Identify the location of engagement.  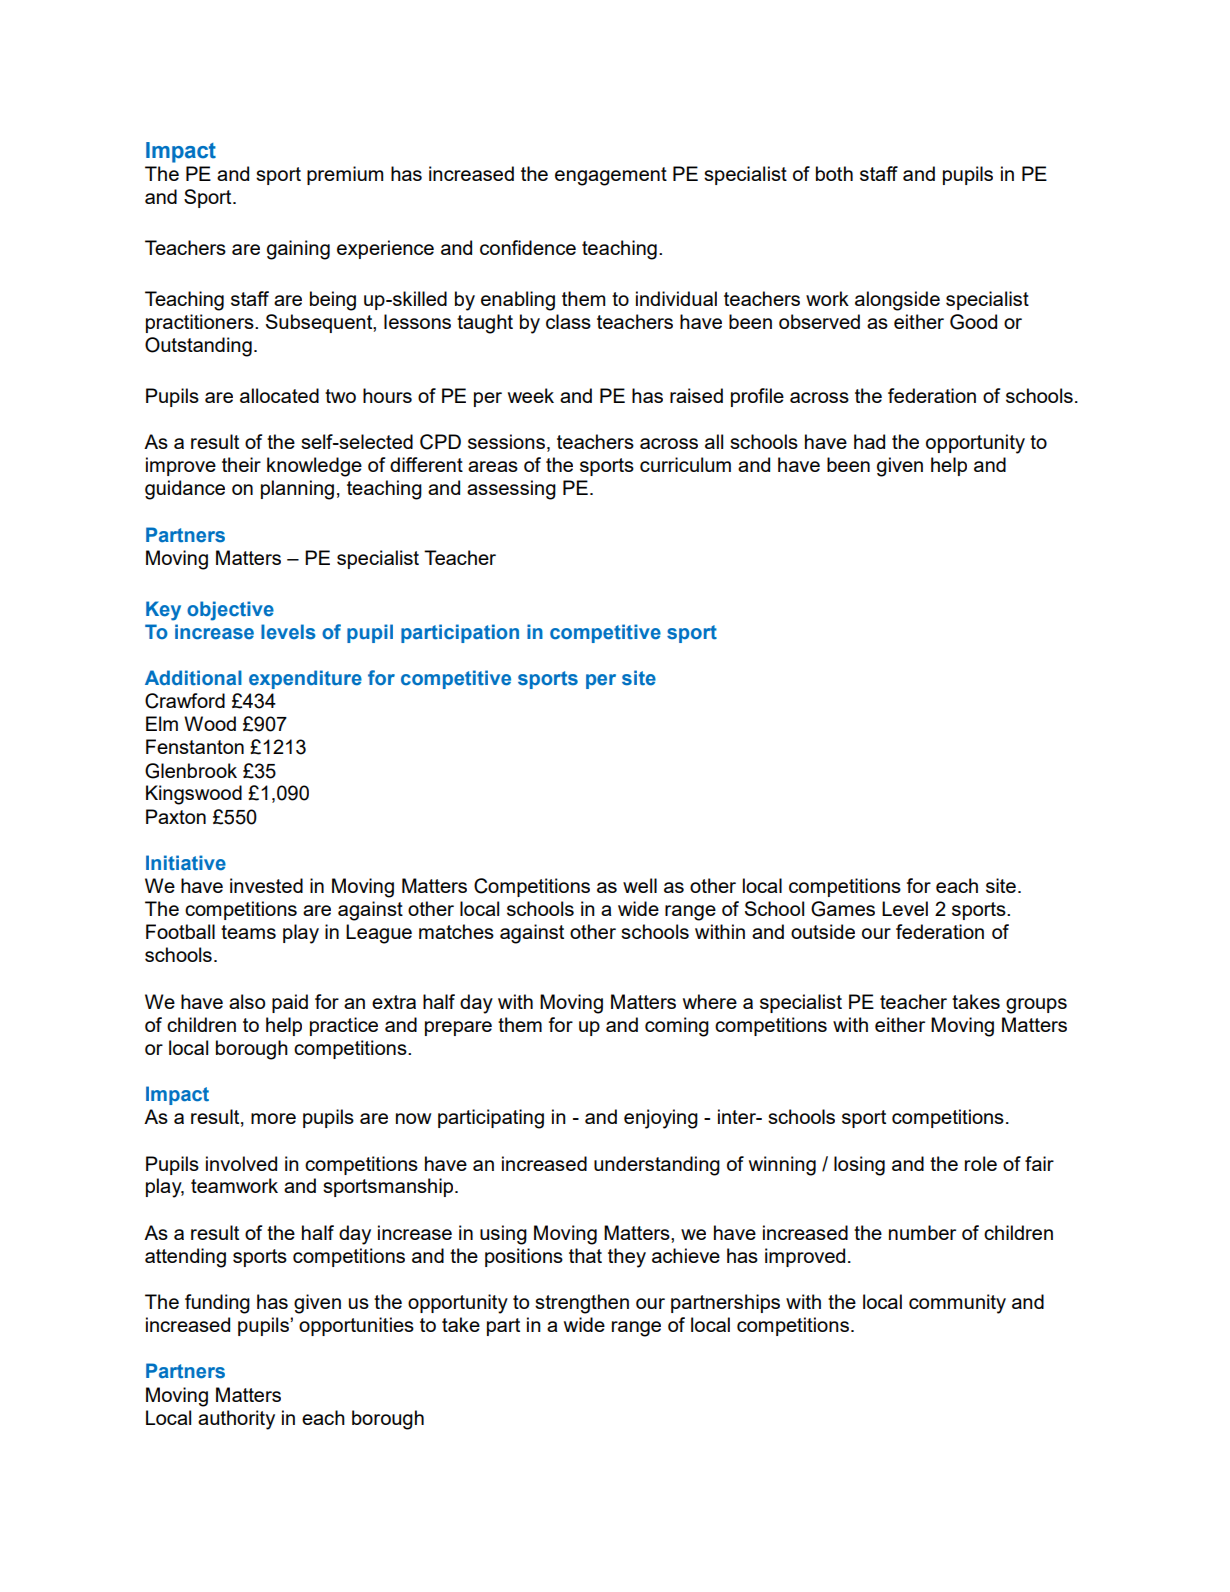
(611, 176).
